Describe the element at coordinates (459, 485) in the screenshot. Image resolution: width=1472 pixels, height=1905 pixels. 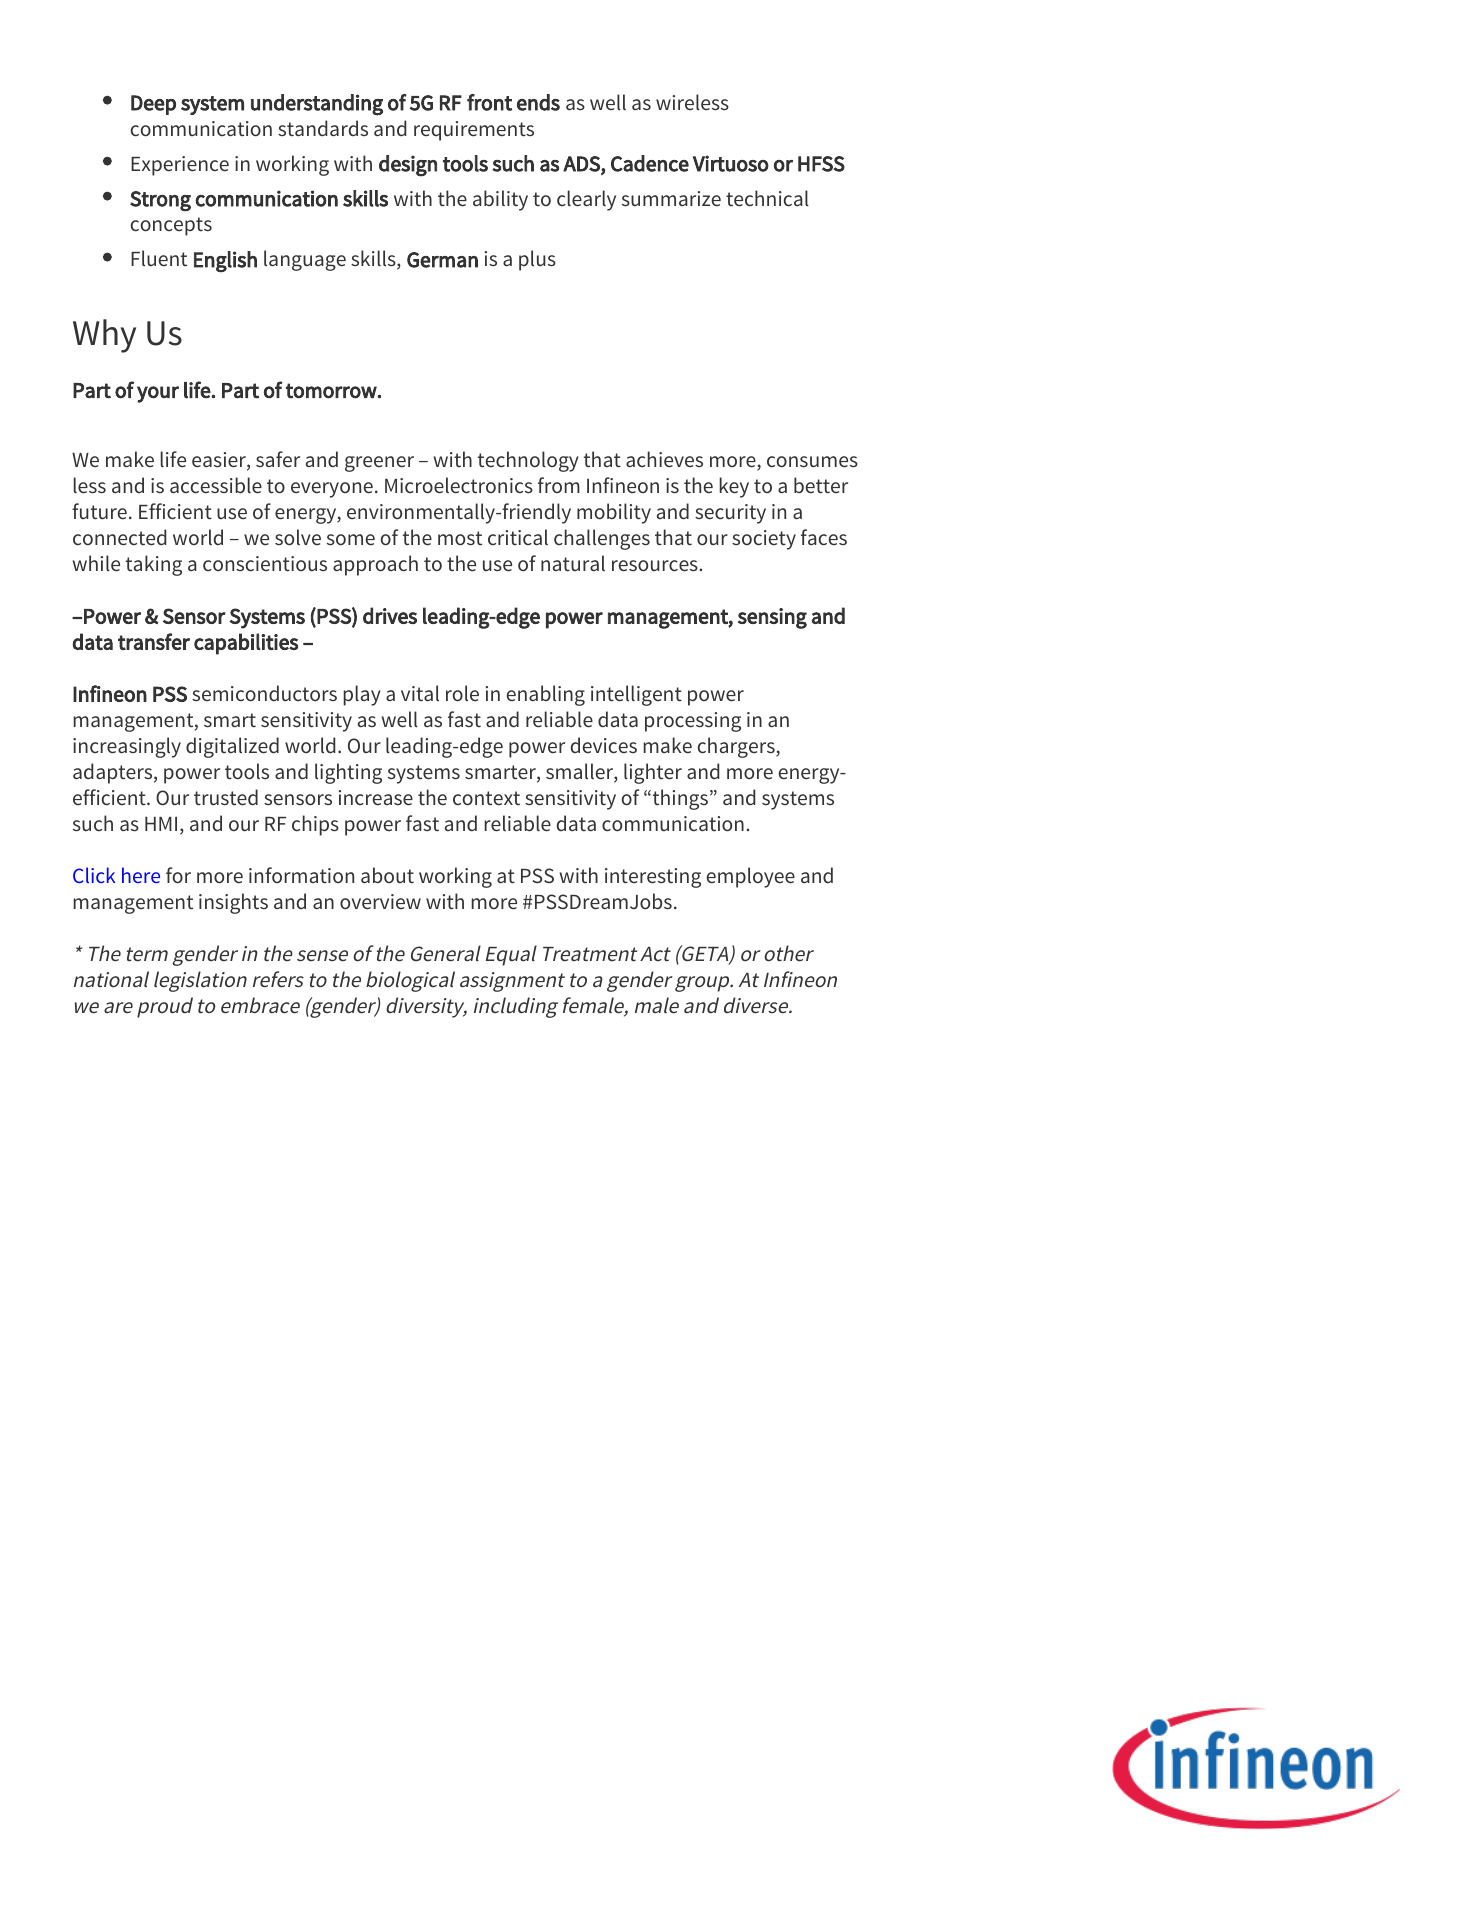
I see `Microelectronics` at that location.
